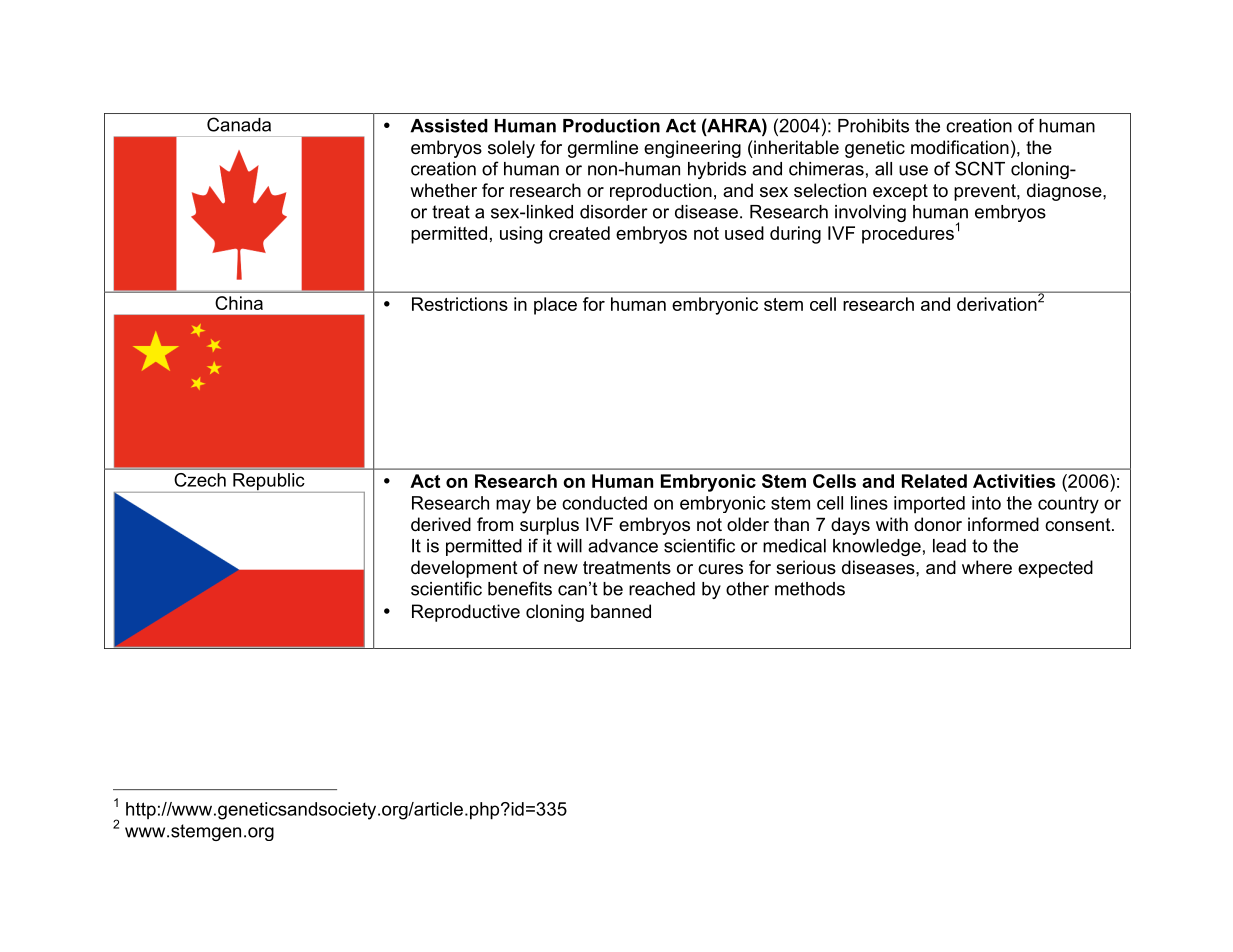 The height and width of the page is (952, 1233). I want to click on Canada, so click(239, 124).
